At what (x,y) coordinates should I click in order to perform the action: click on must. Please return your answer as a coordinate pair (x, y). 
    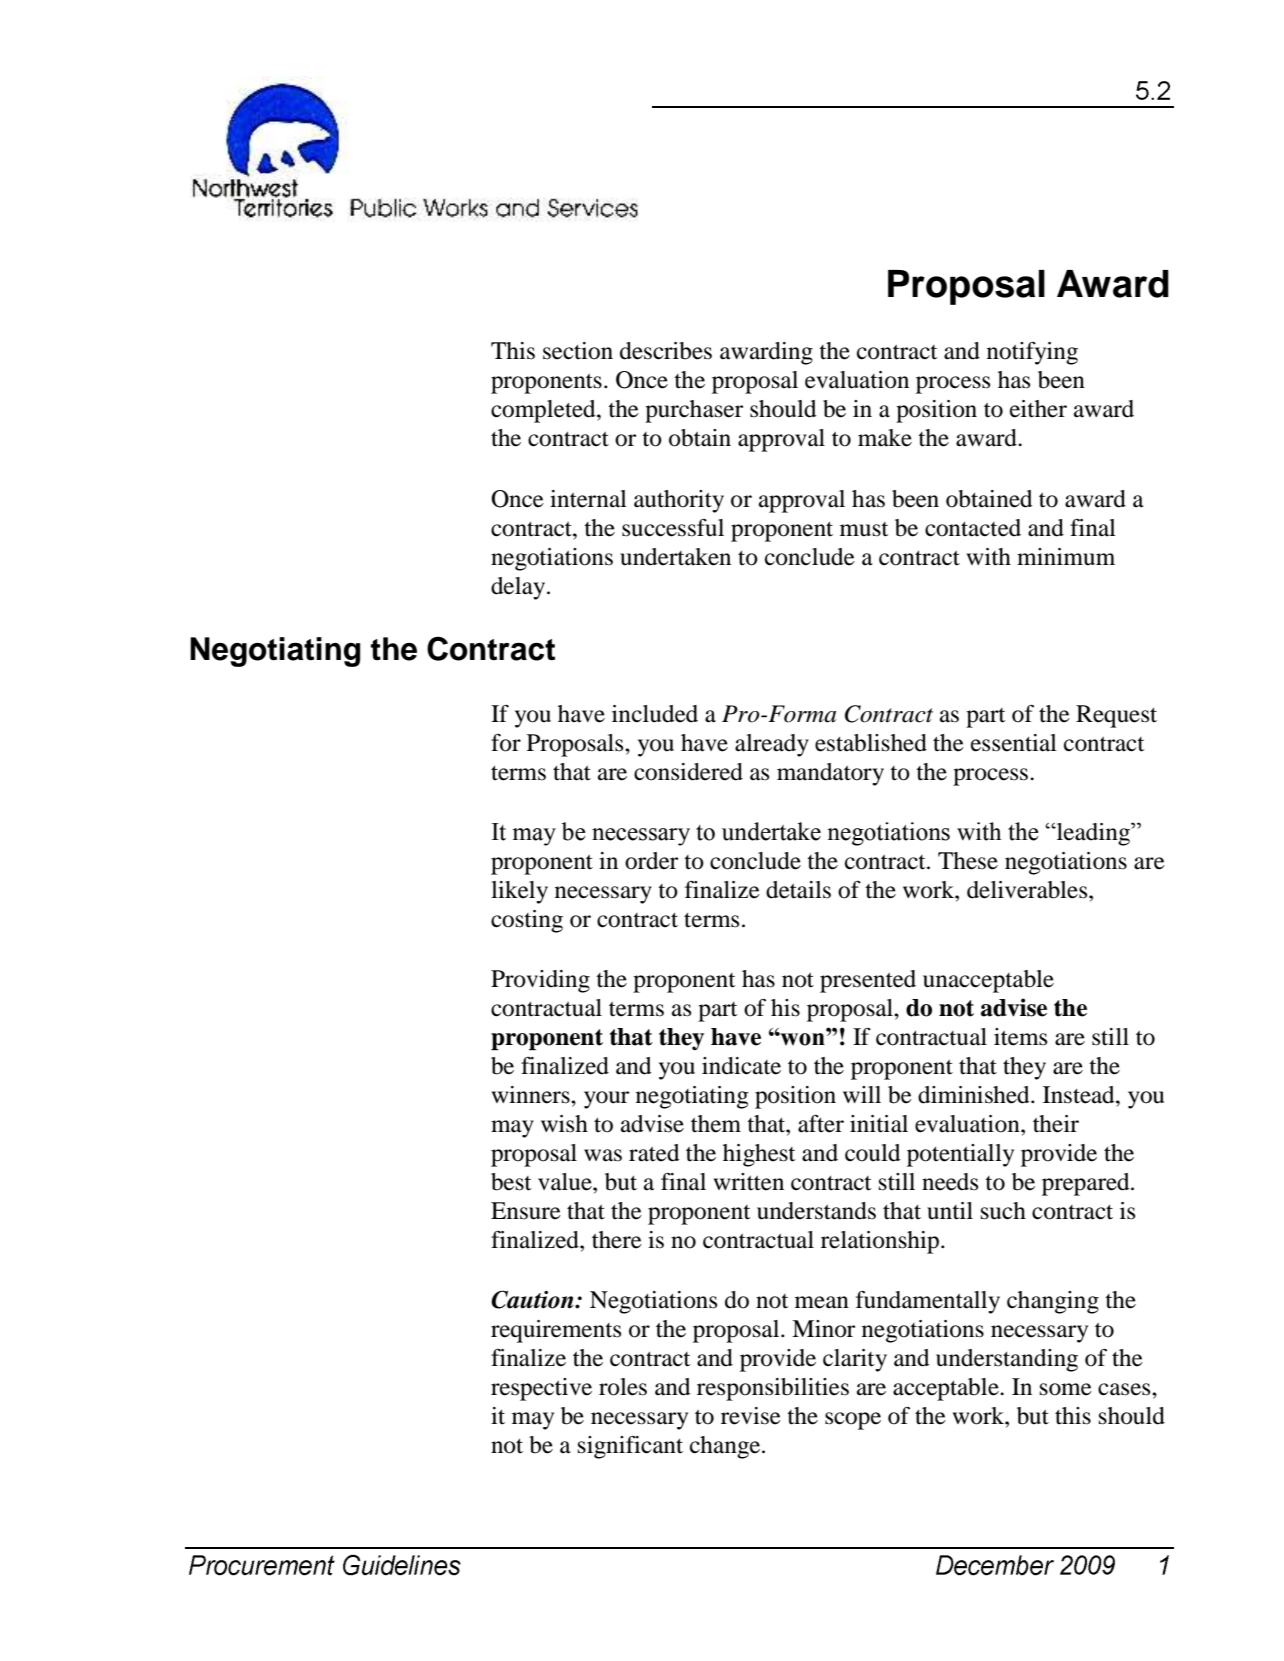
    Looking at the image, I should click on (864, 529).
